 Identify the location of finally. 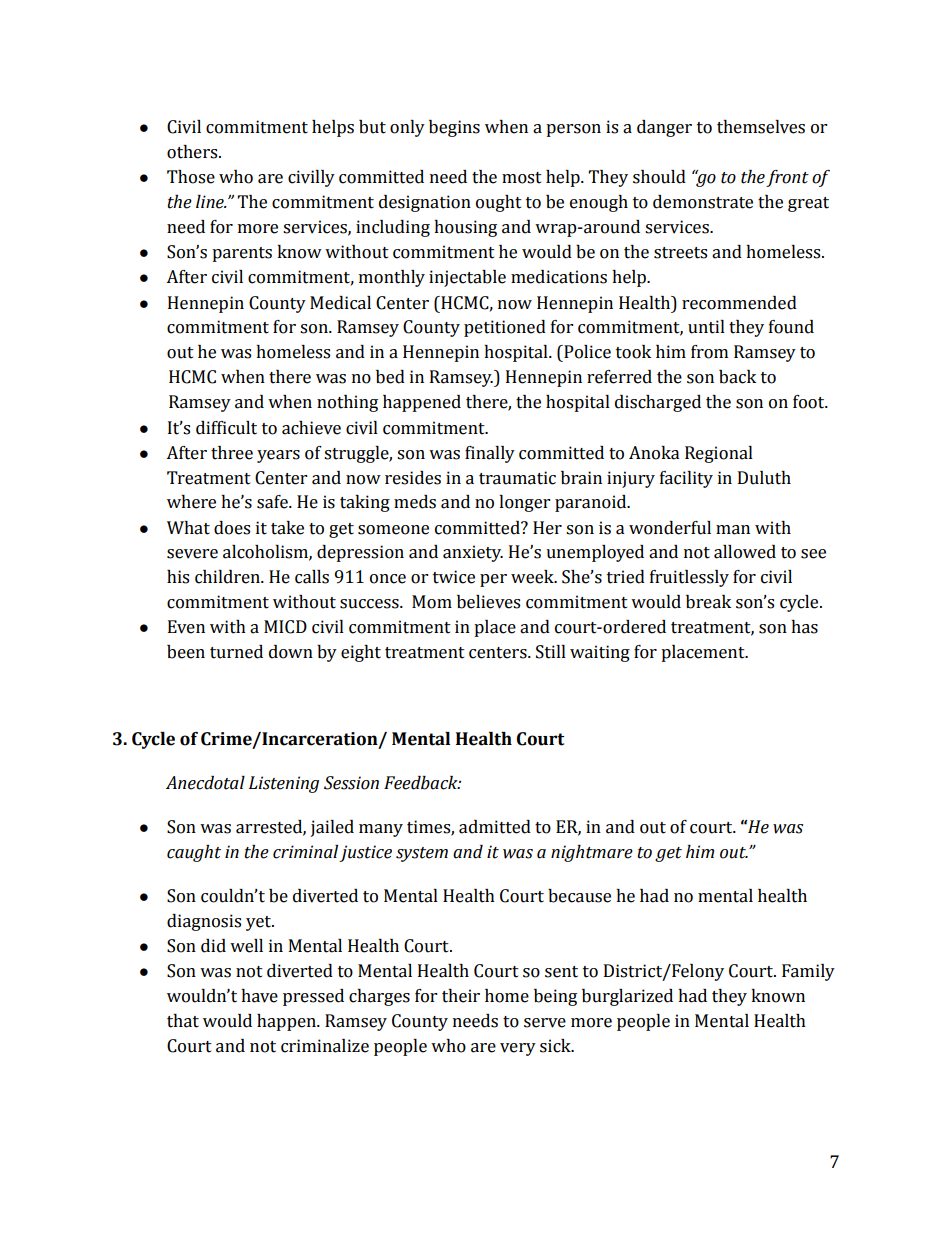
(490, 454).
